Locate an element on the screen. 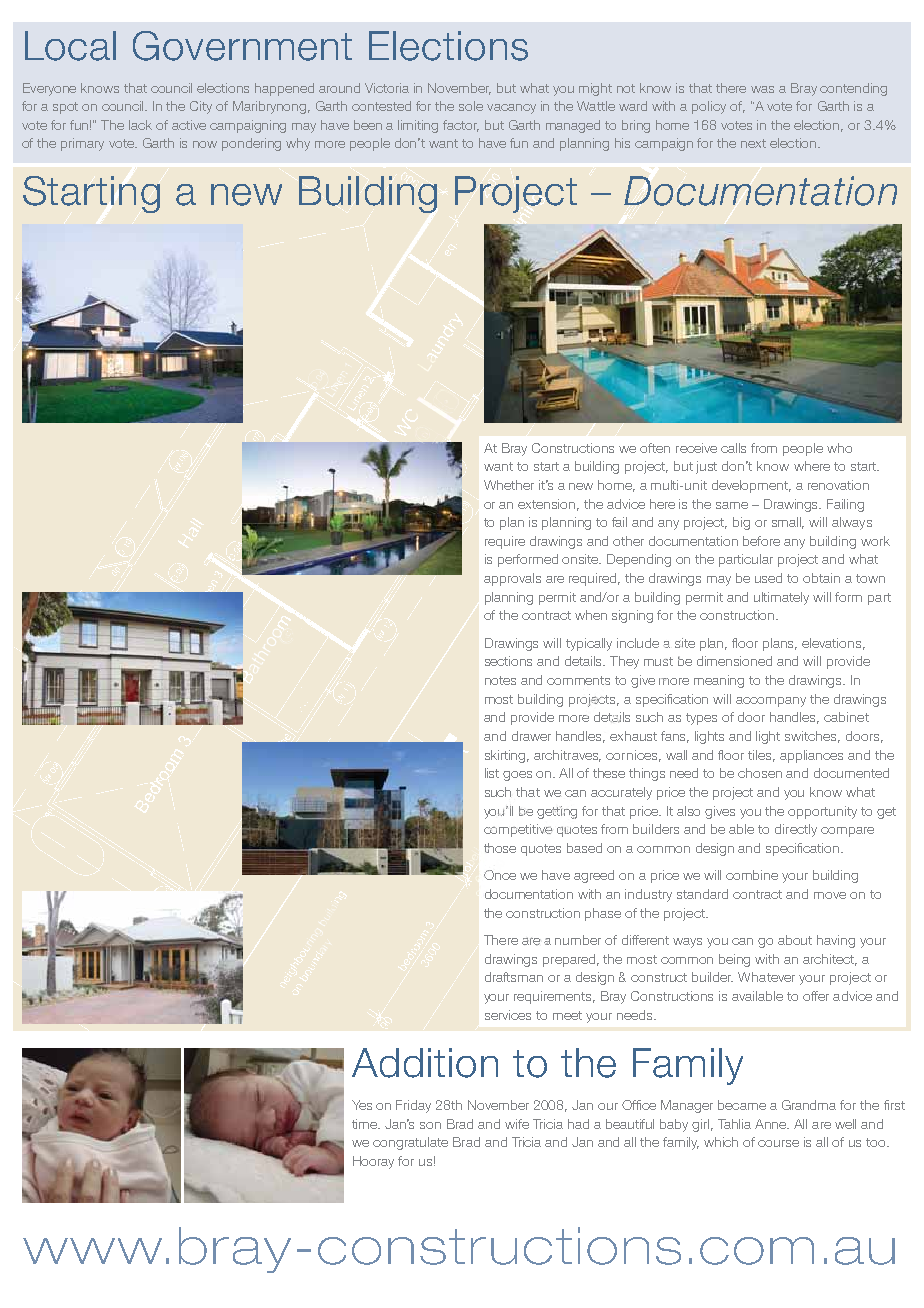  ultimately is located at coordinates (781, 598).
